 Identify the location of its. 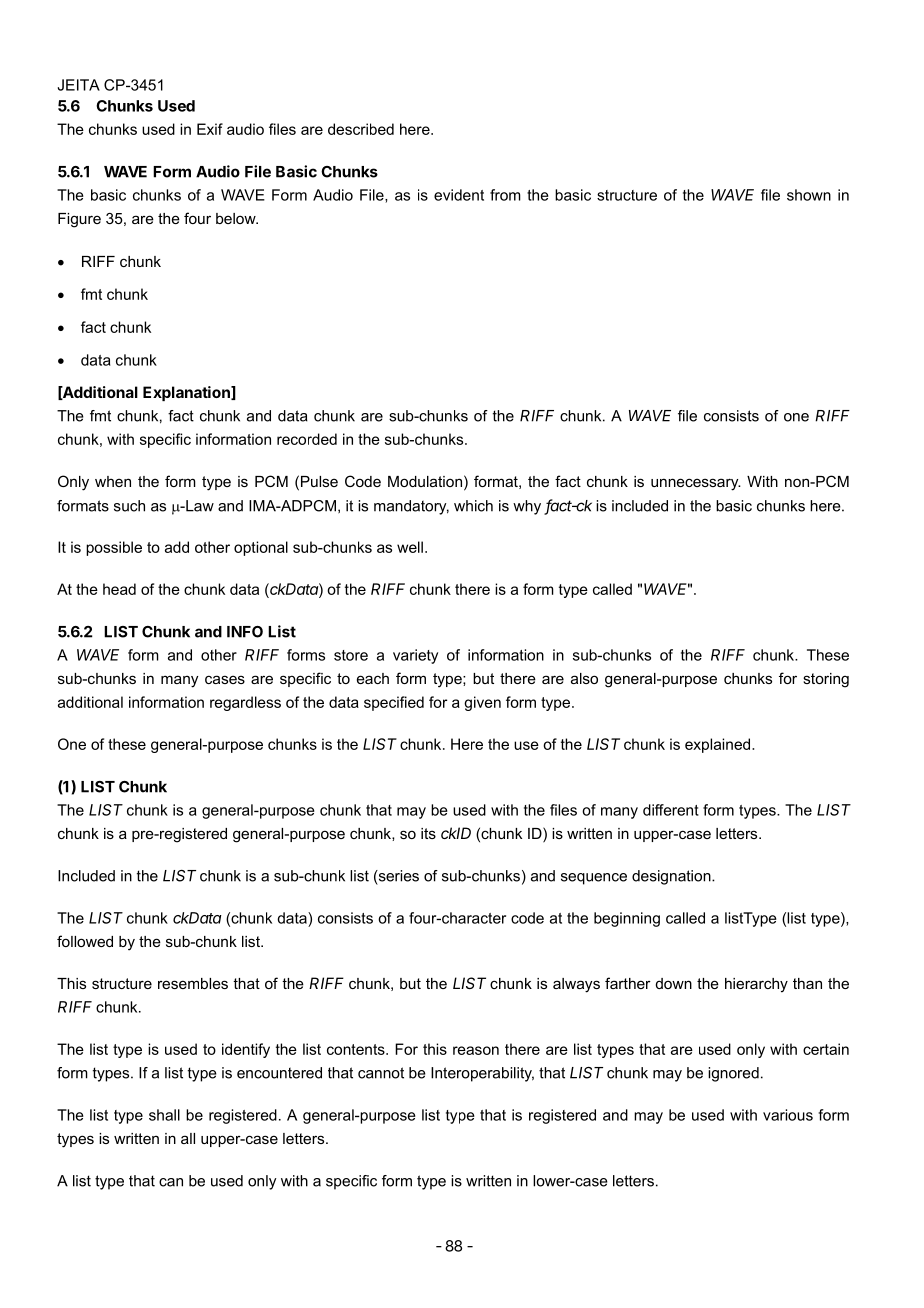
(428, 833).
